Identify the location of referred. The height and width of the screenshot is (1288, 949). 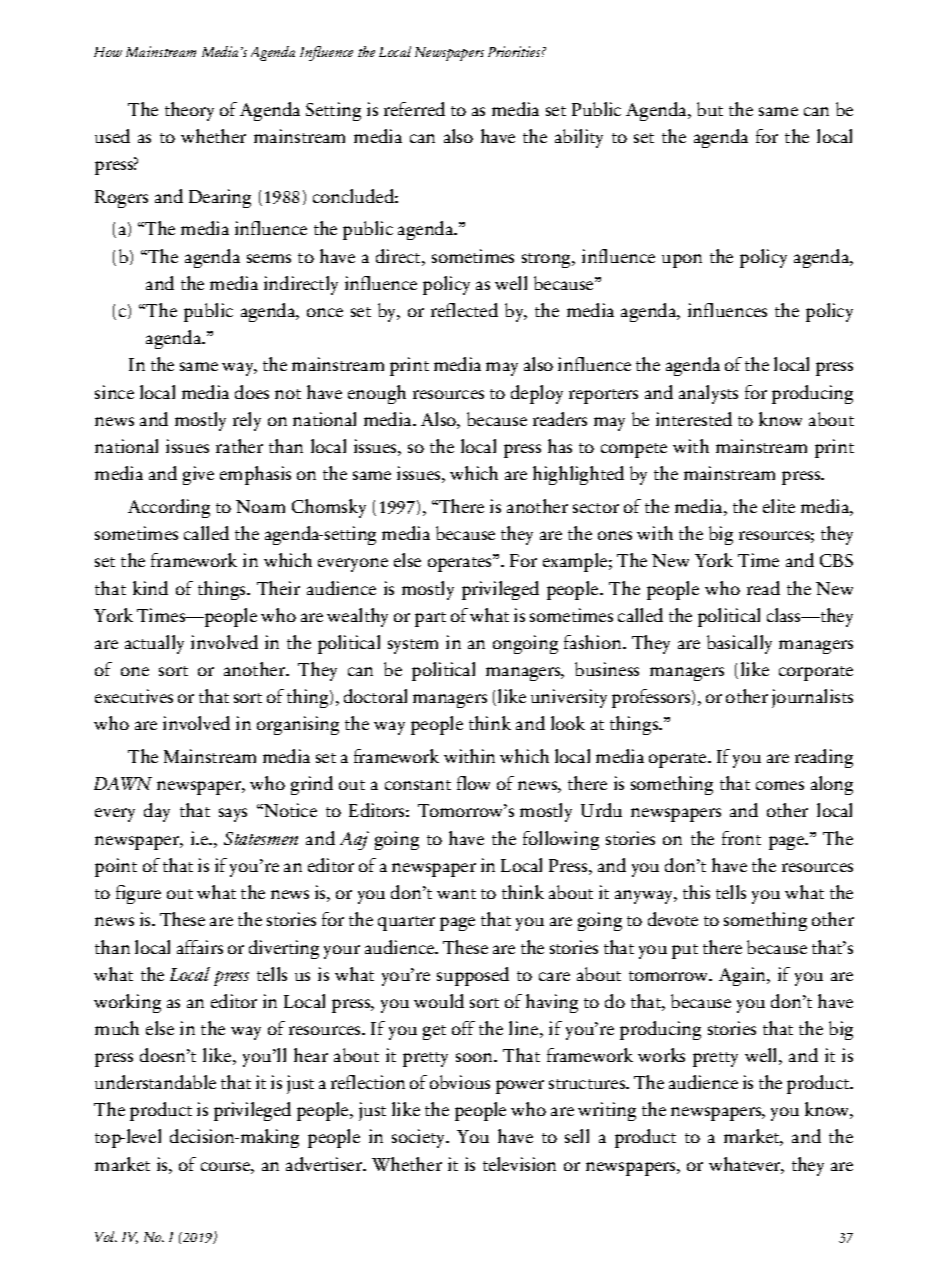
(414, 109).
